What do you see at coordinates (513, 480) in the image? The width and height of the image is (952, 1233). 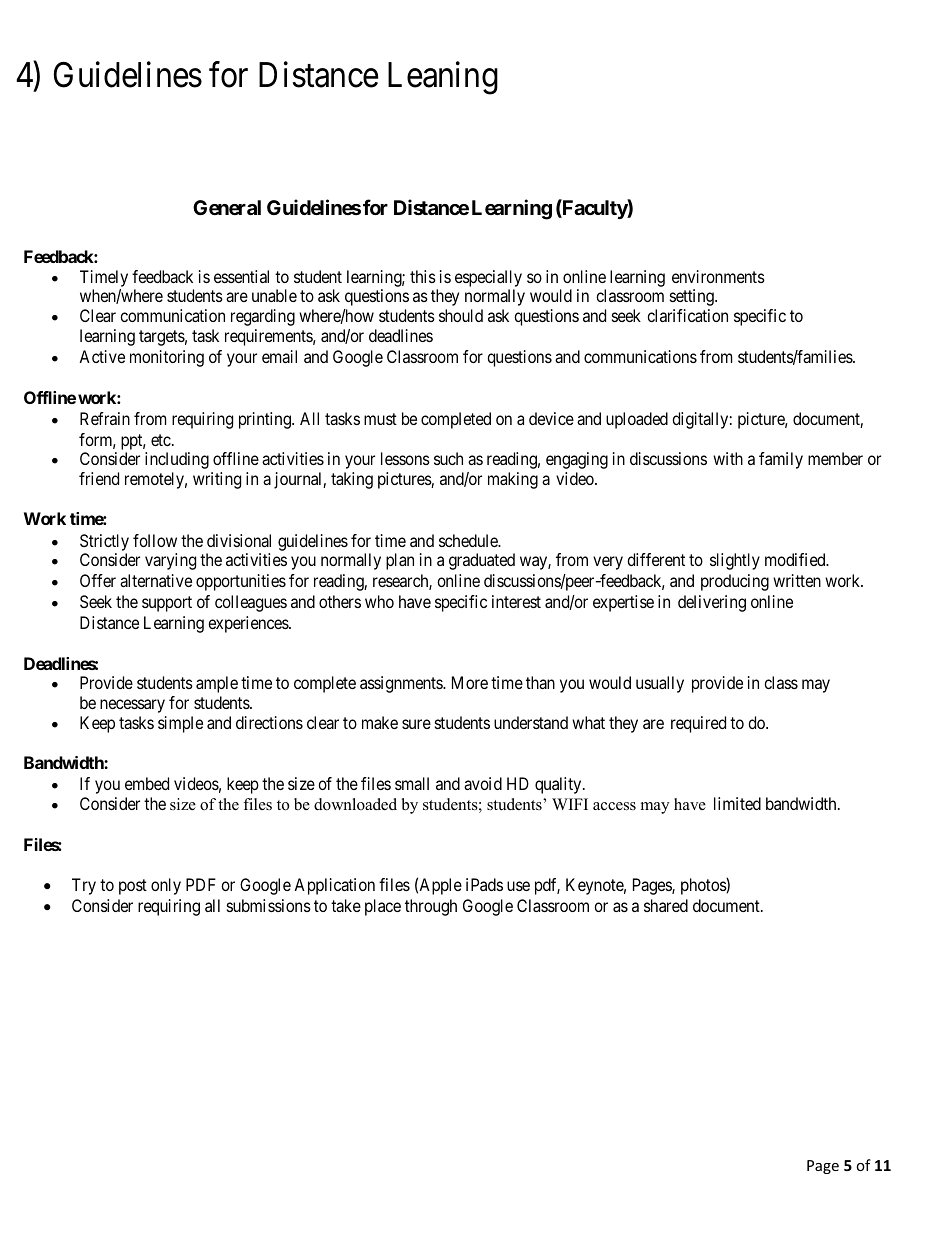 I see `making` at bounding box center [513, 480].
